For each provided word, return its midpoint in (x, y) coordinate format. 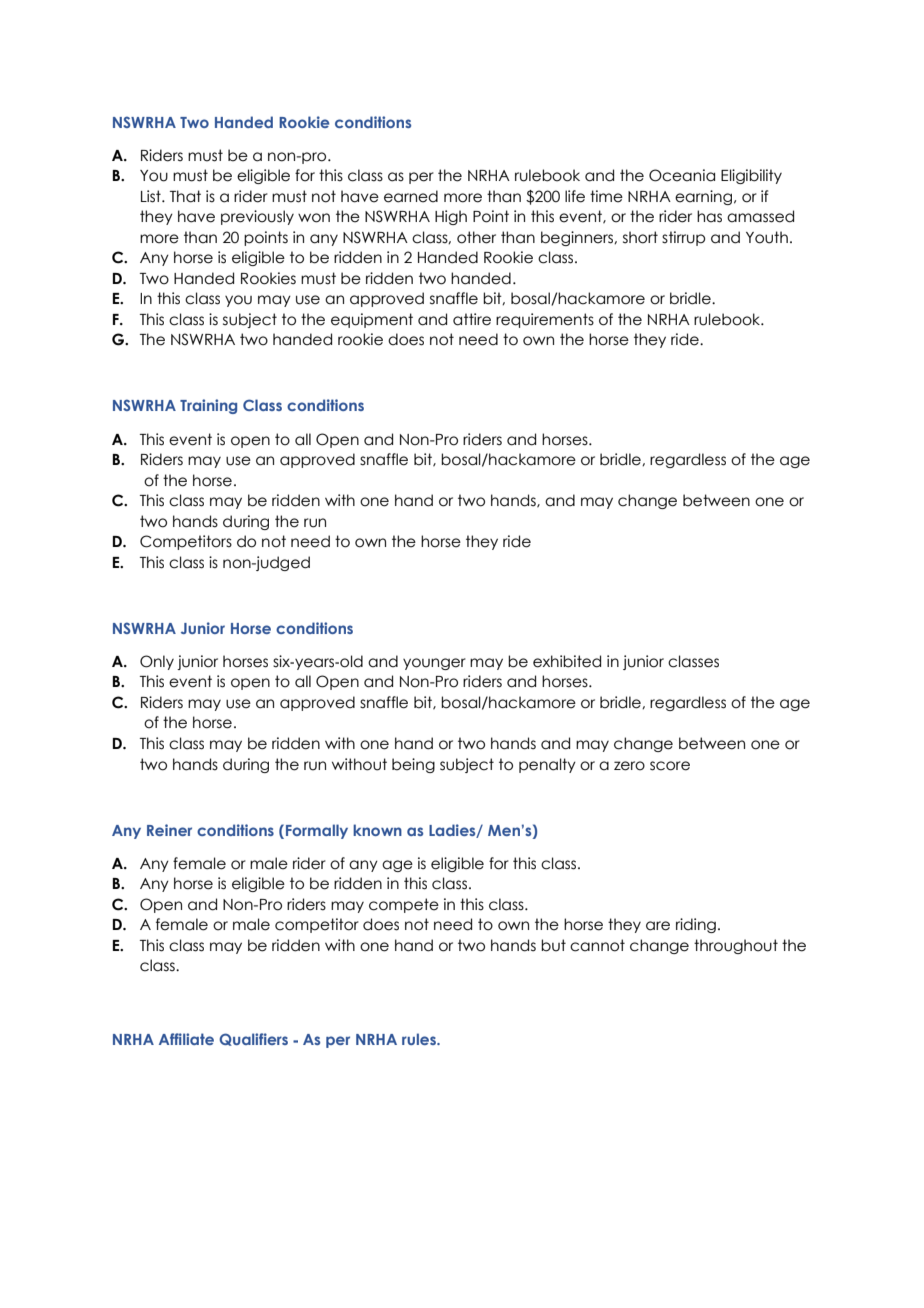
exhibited (567, 661)
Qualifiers (253, 1039)
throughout (736, 946)
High (451, 217)
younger (434, 664)
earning (703, 197)
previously (257, 217)
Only (157, 662)
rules (420, 1039)
